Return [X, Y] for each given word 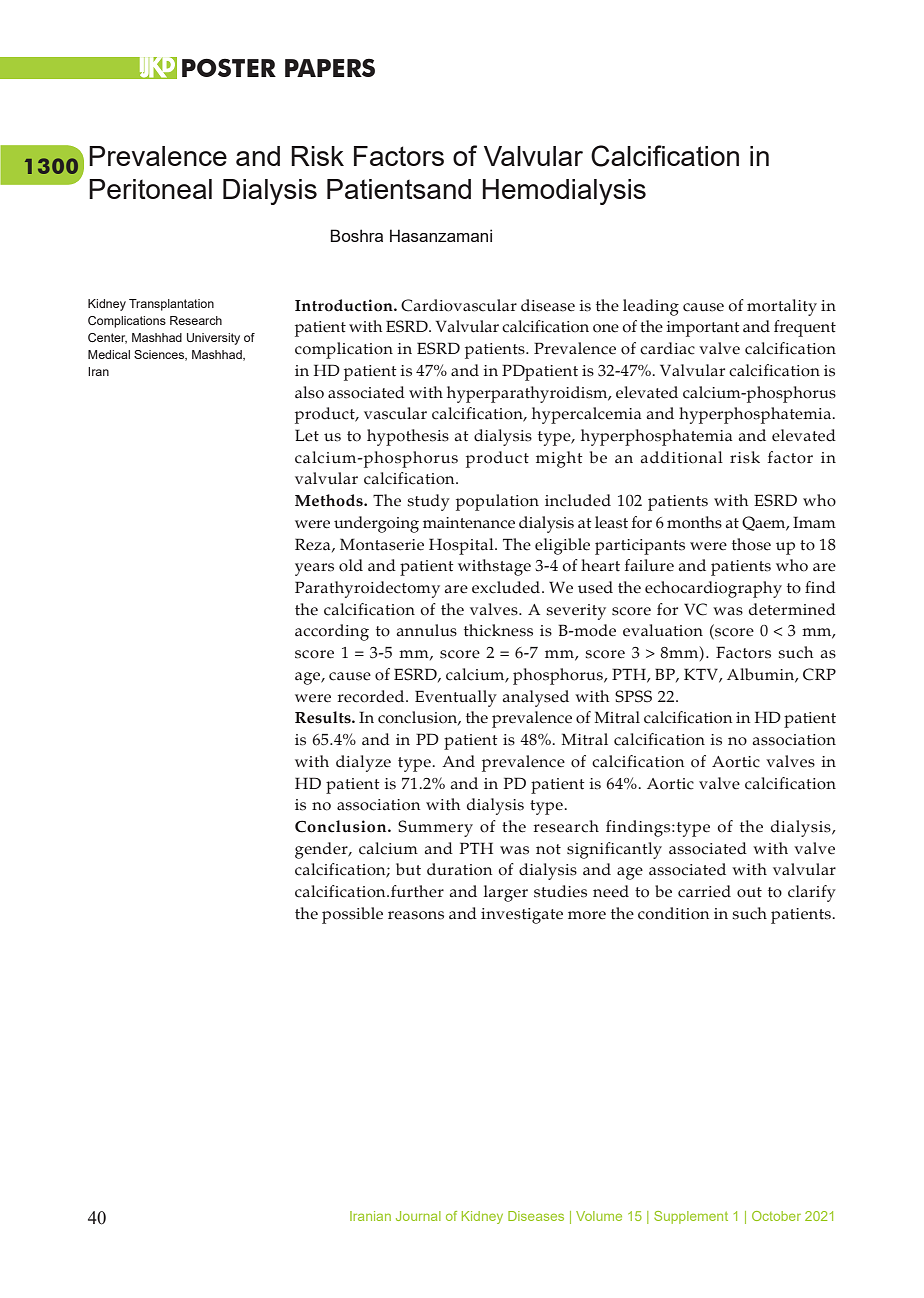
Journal [418, 1216]
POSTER [229, 67]
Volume [599, 1216]
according [332, 632]
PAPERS [330, 67]
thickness [498, 630]
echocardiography [713, 589]
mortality [782, 307]
